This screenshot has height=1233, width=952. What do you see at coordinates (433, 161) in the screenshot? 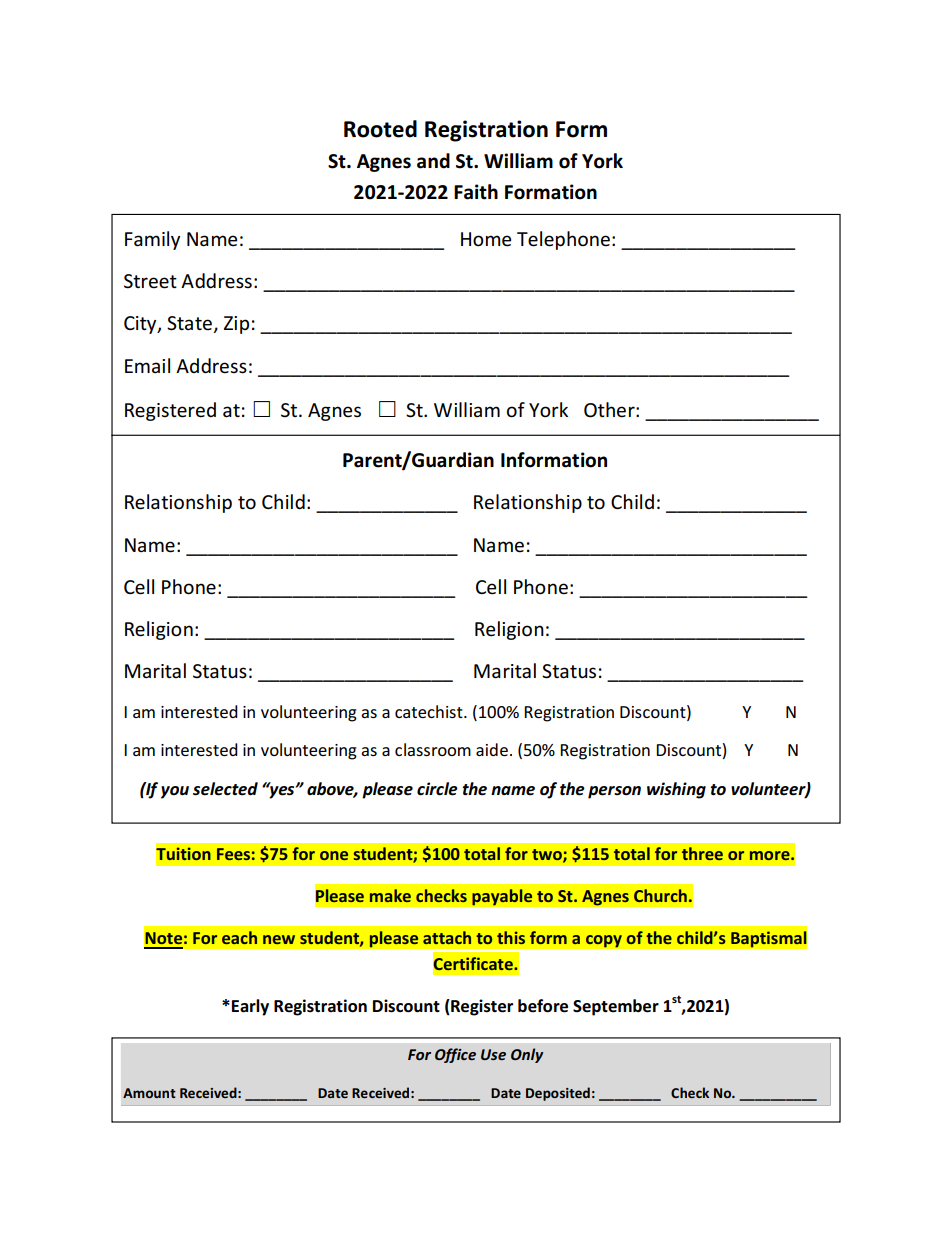
I see `and` at bounding box center [433, 161].
